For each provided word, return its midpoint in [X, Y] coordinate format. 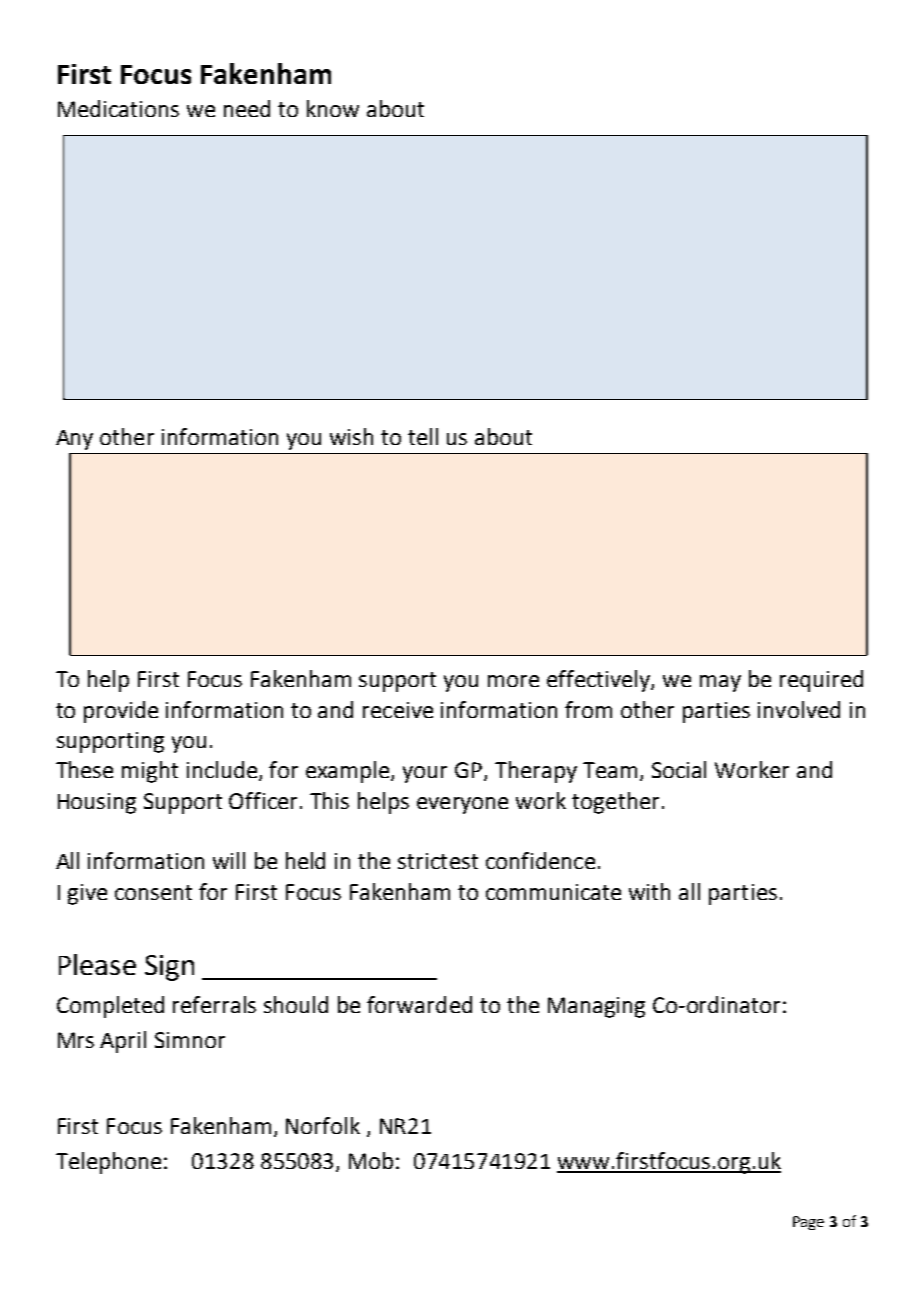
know [333, 108]
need [247, 108]
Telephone [108, 1163]
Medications [118, 108]
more [513, 681]
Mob [371, 1160]
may [720, 683]
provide [121, 712]
